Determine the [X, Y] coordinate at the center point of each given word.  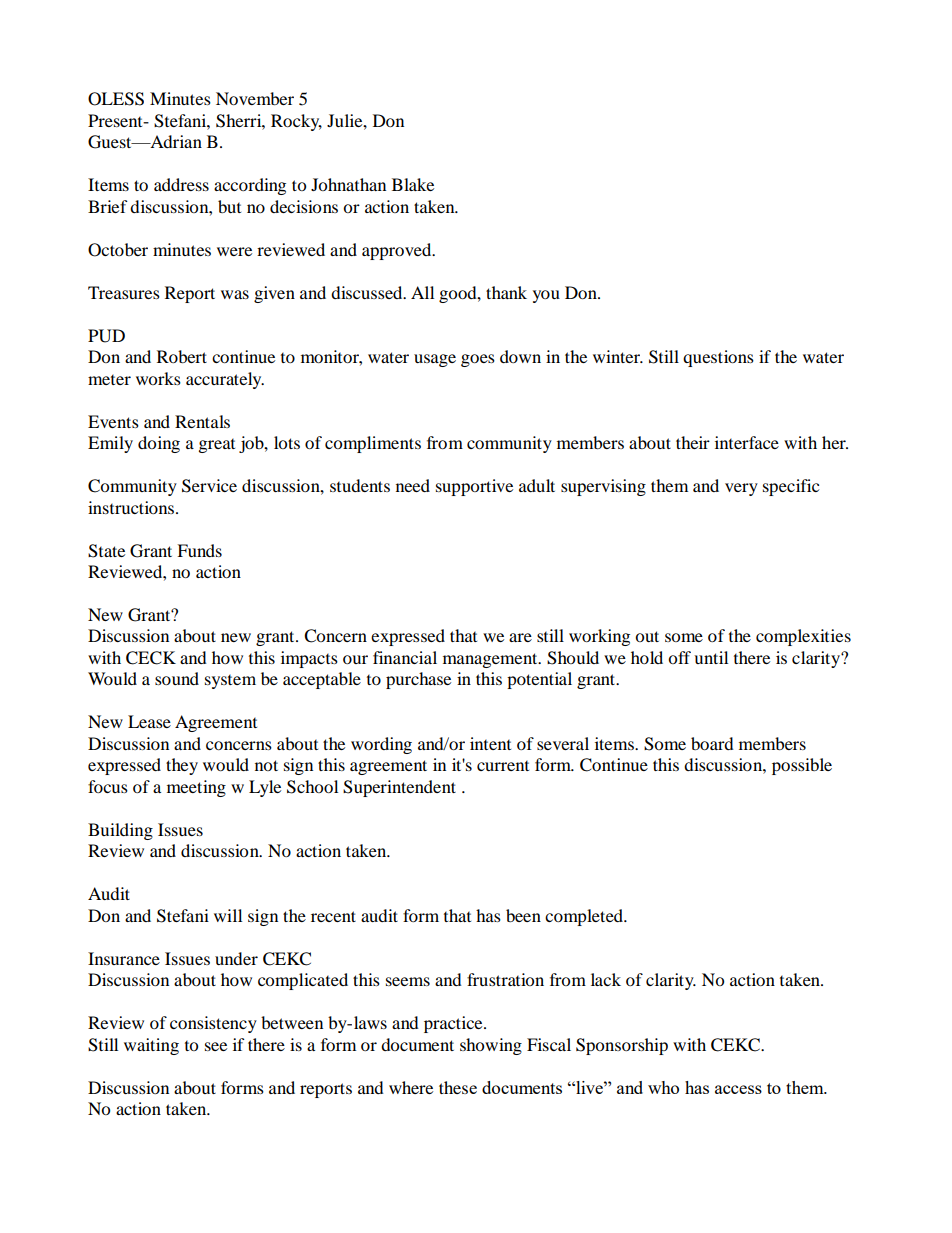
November [255, 98]
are [520, 637]
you [546, 296]
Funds [199, 550]
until [711, 657]
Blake [413, 184]
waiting [151, 1046]
